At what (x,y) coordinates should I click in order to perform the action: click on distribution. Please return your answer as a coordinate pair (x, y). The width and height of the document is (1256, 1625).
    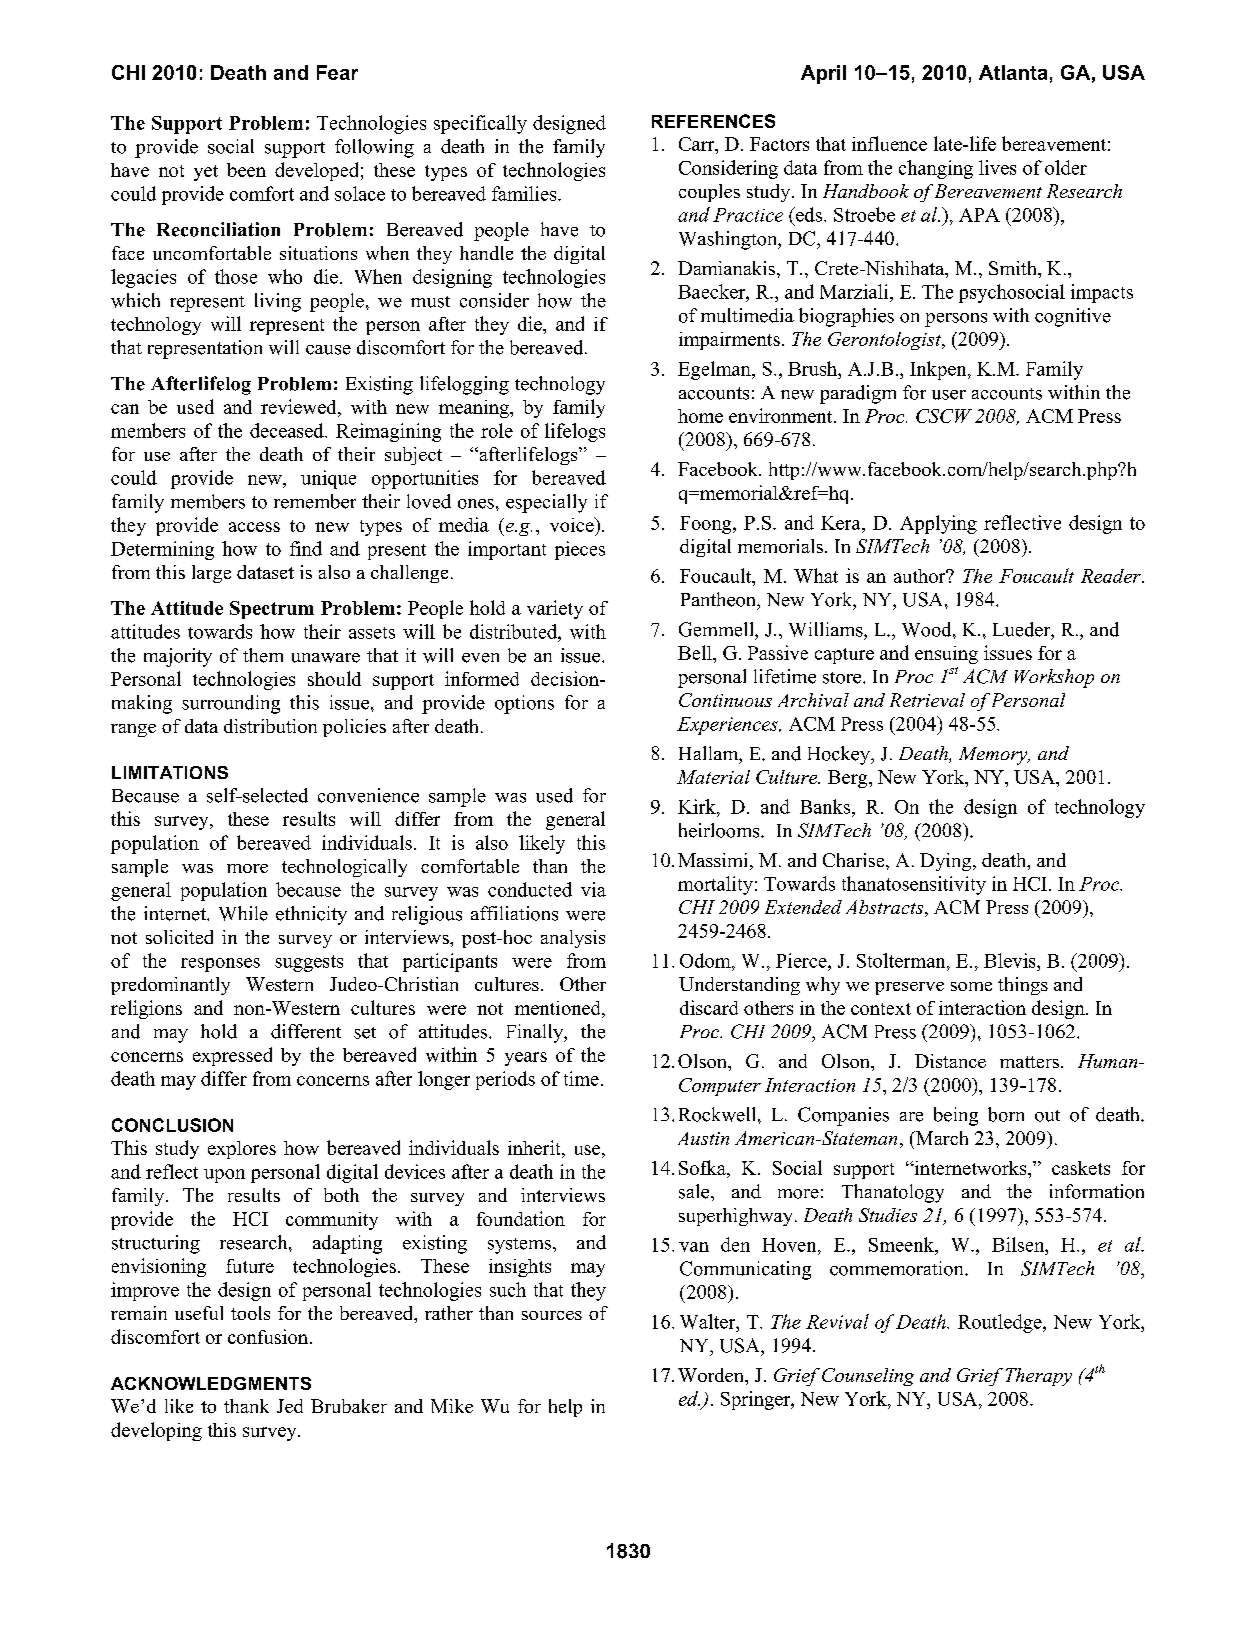
    Looking at the image, I should click on (270, 726).
